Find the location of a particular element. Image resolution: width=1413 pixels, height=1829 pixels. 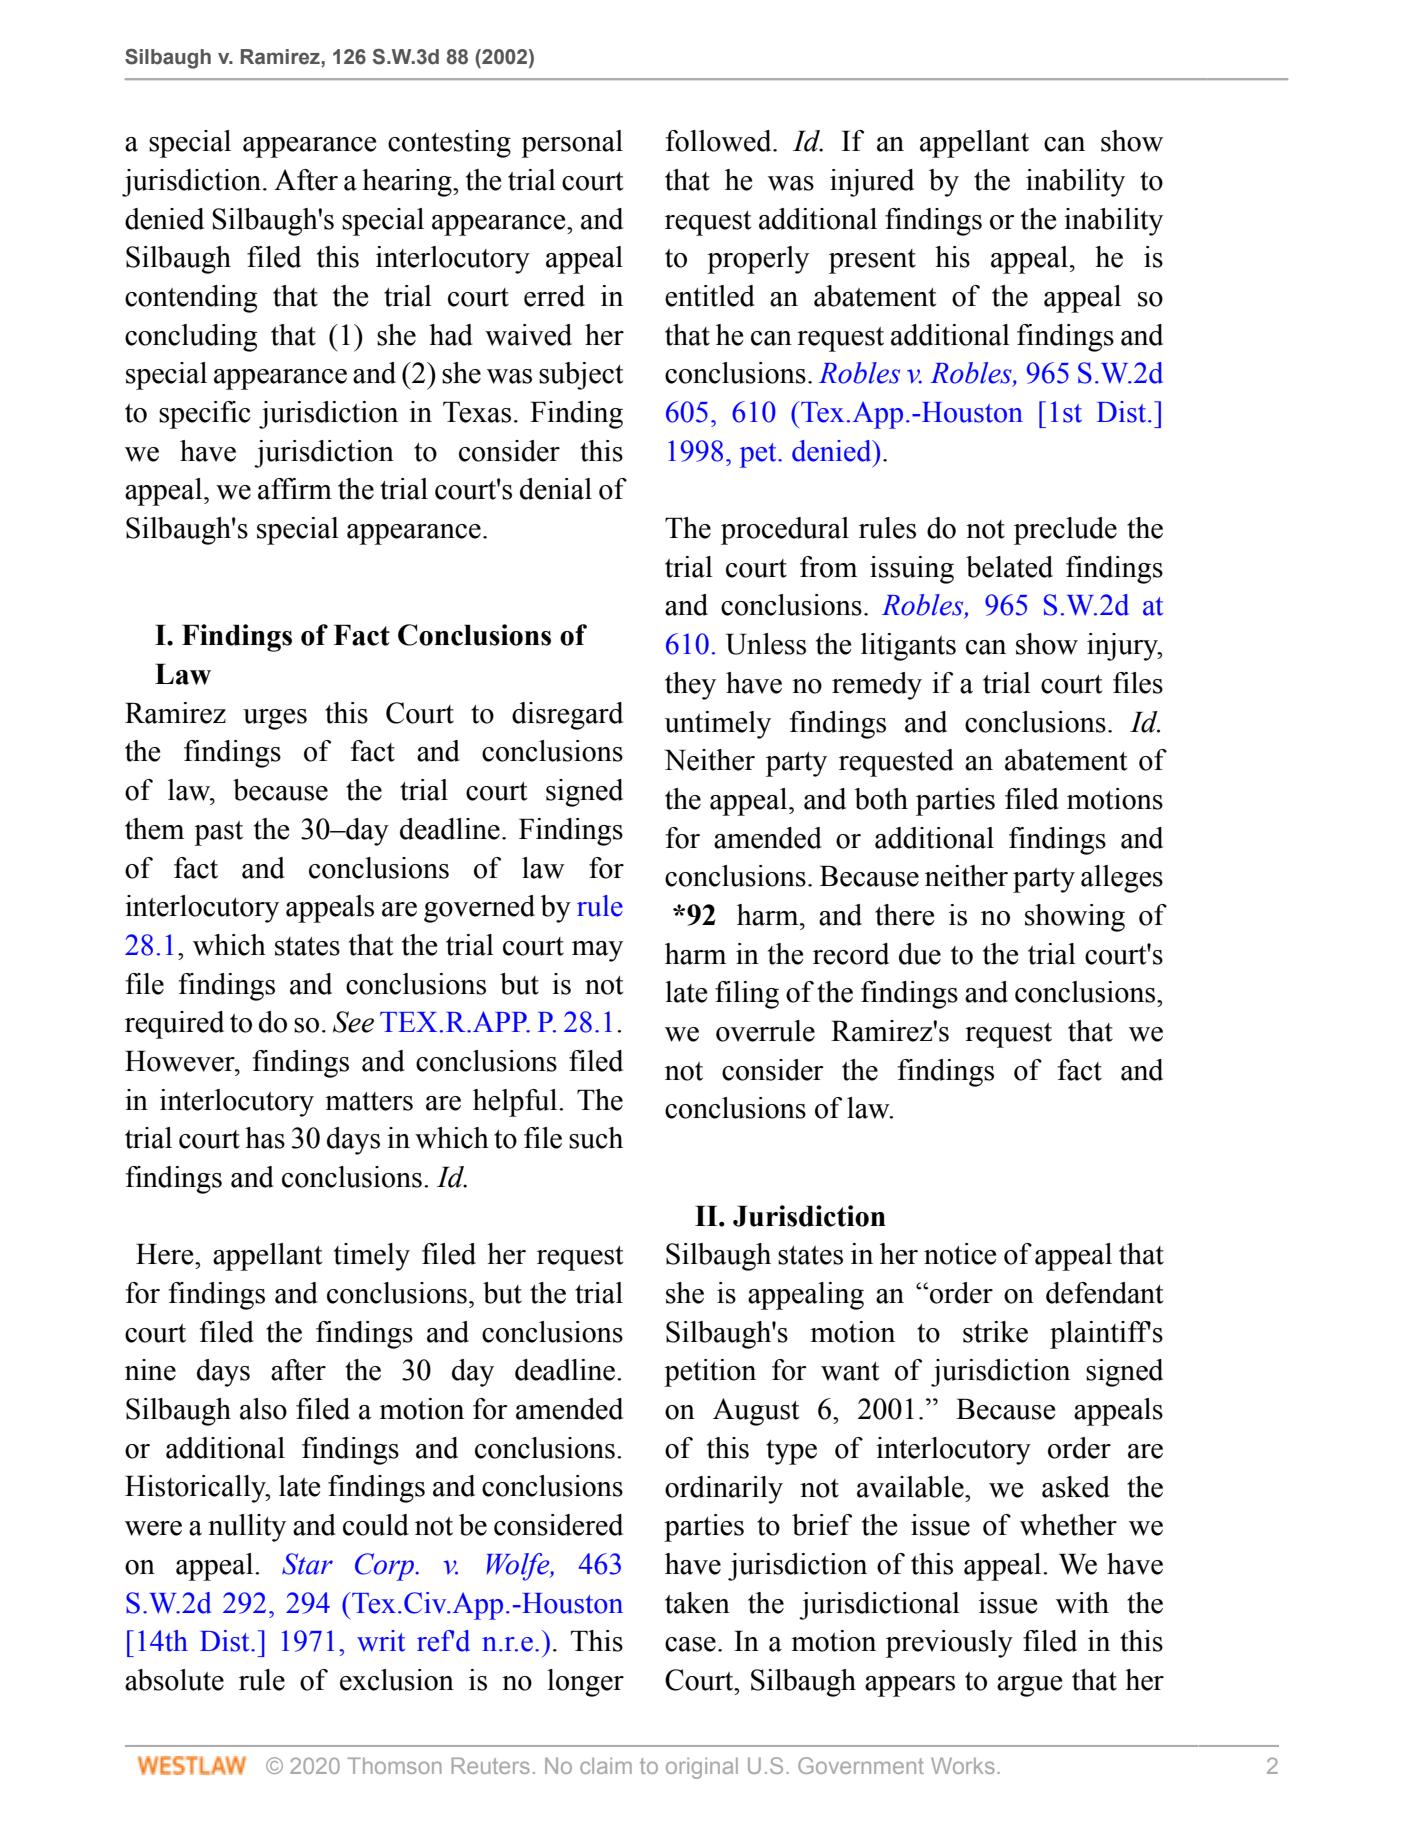

hearing is located at coordinates (408, 183).
